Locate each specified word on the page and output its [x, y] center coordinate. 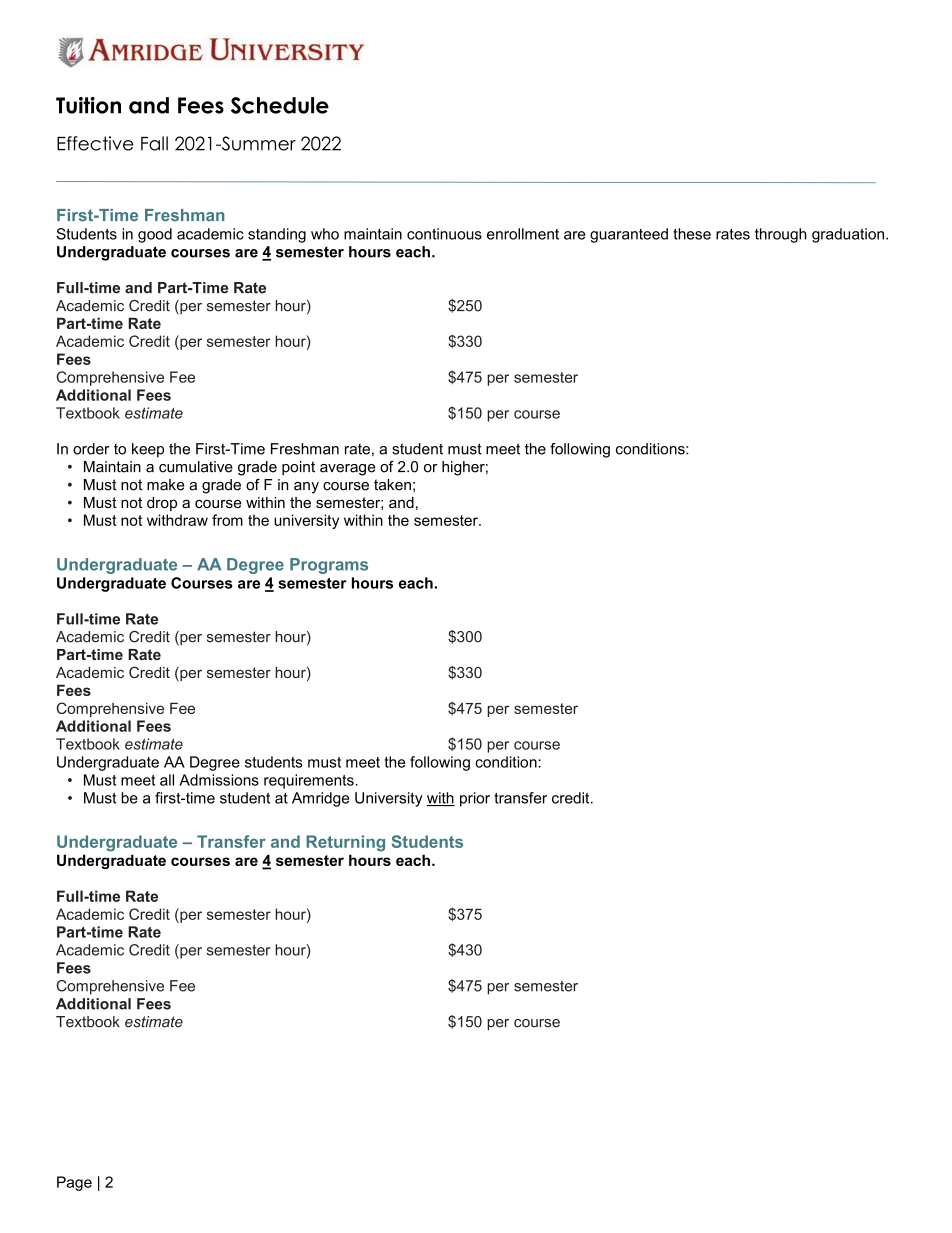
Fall [154, 143]
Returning [345, 843]
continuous [444, 234]
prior [475, 799]
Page [74, 1183]
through [780, 235]
